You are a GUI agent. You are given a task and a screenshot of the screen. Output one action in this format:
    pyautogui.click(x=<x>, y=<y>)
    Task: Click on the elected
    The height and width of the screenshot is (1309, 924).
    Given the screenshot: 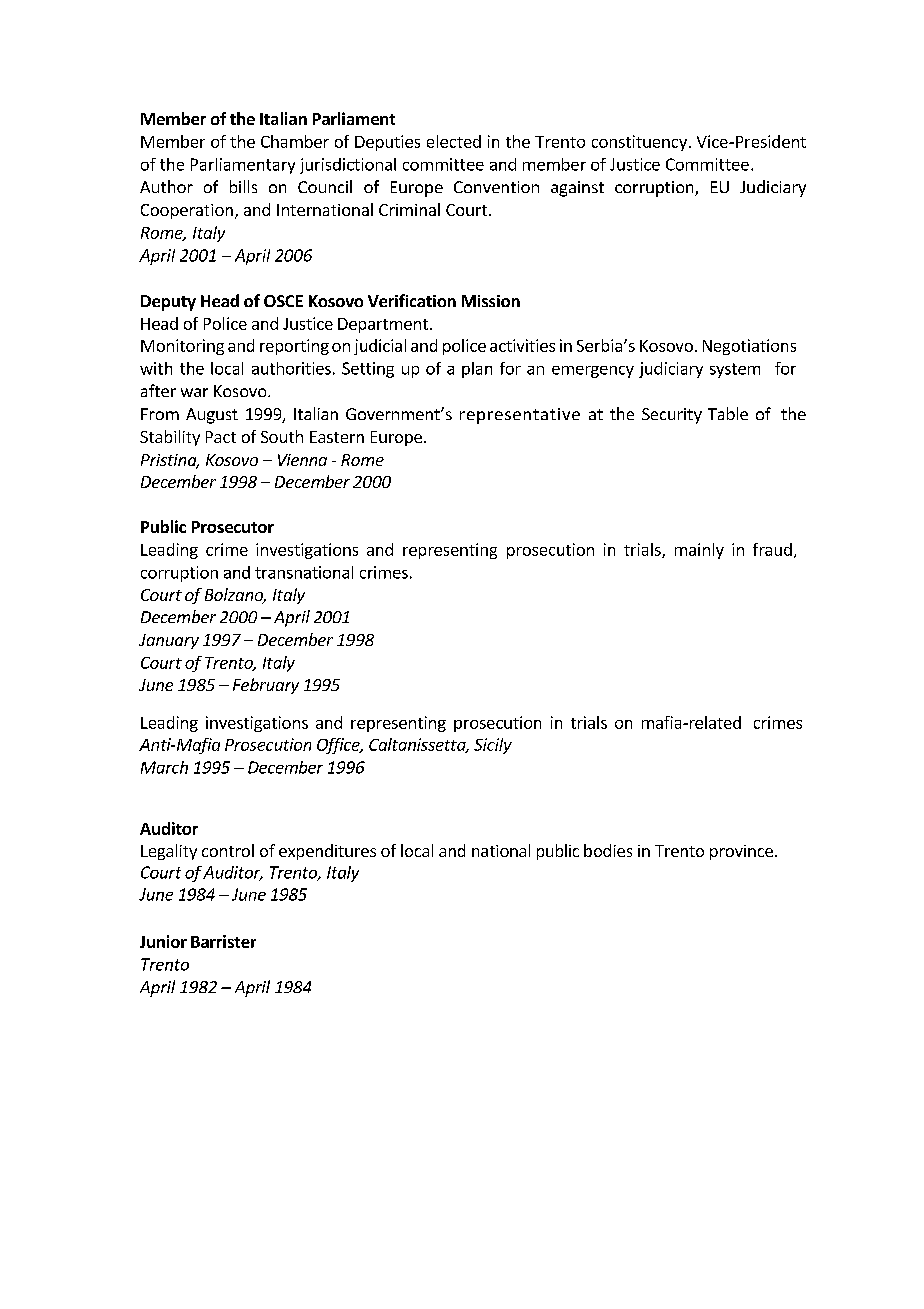 What is the action you would take?
    pyautogui.click(x=454, y=141)
